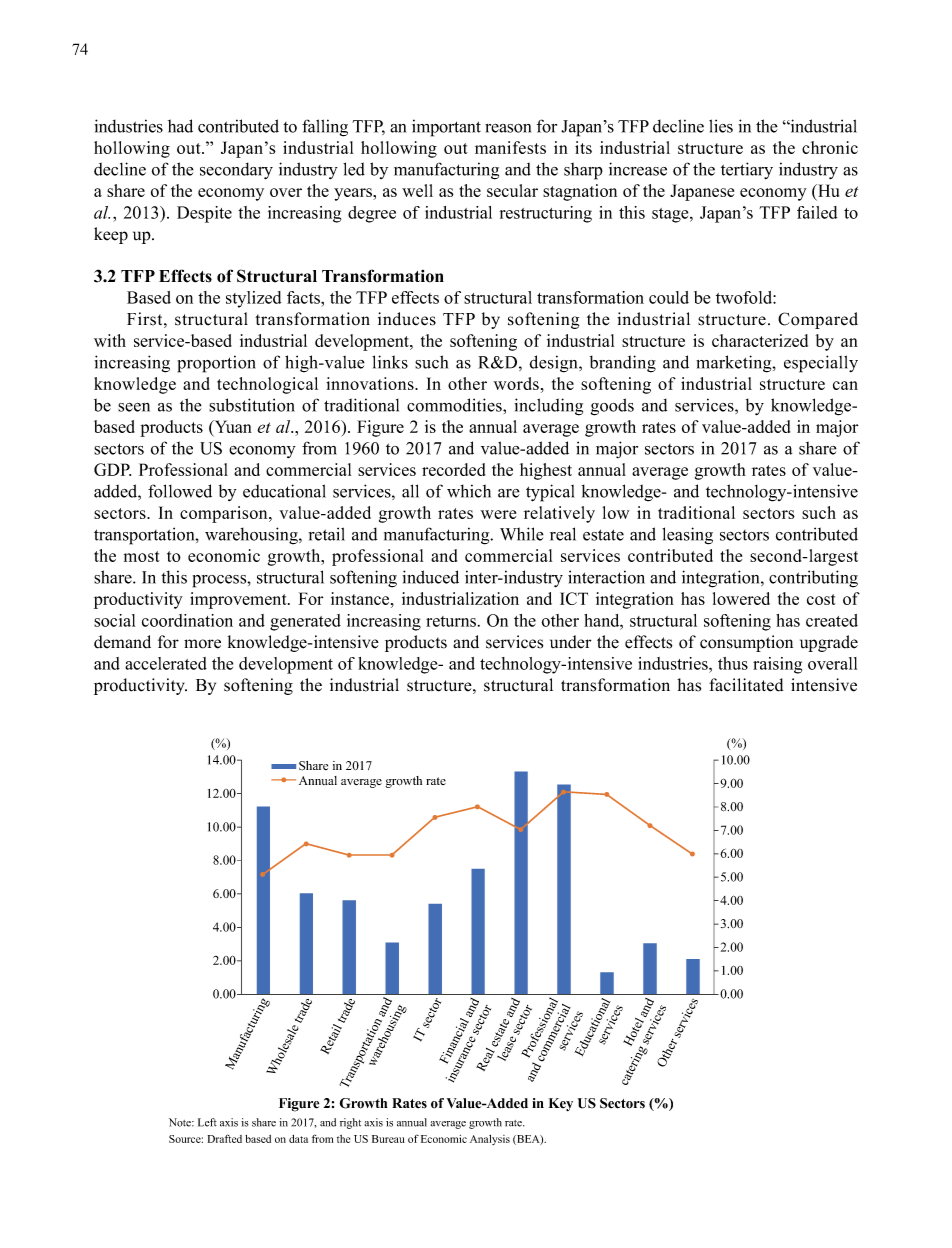  I want to click on Left, so click(207, 1122).
